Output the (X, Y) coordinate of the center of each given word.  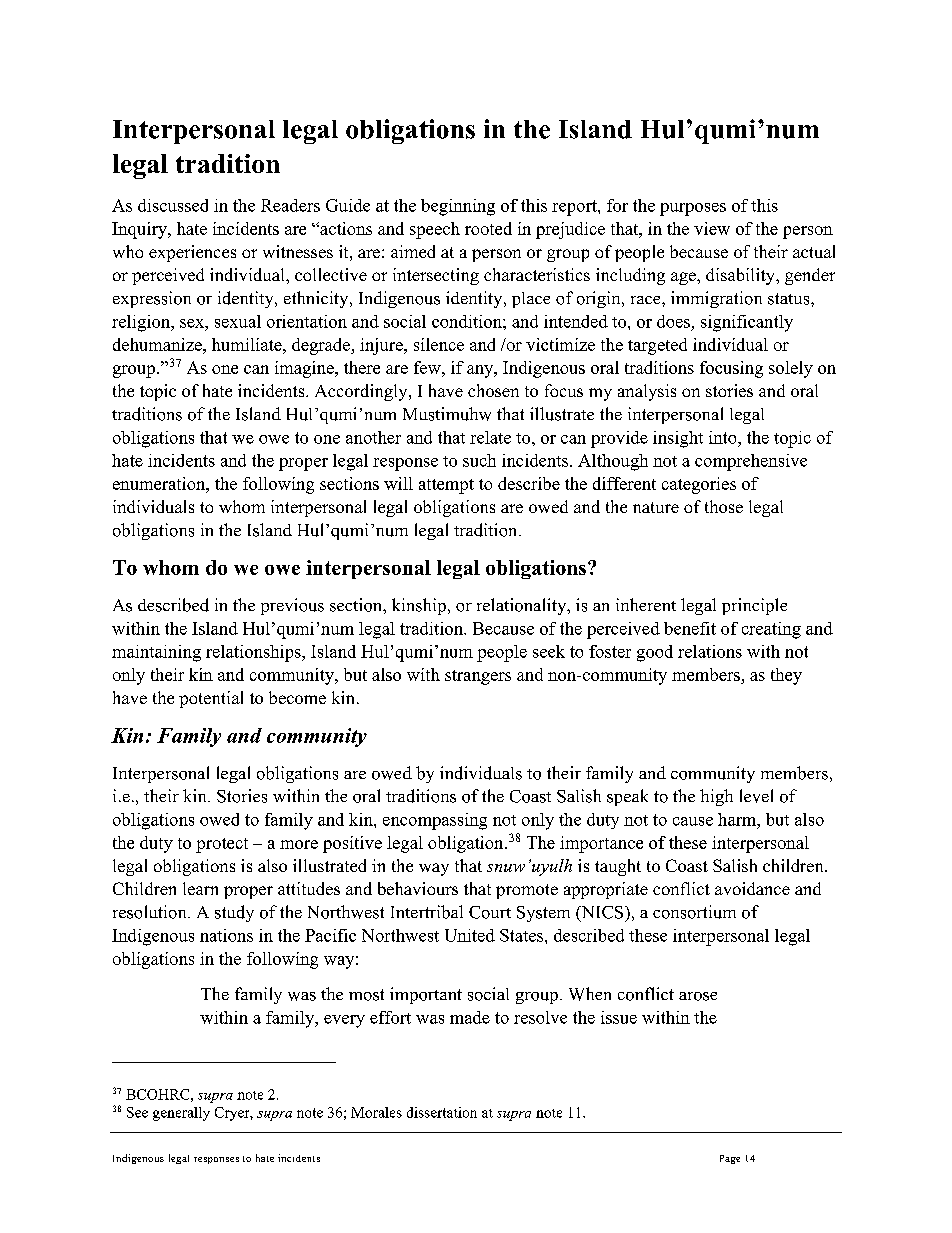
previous (292, 606)
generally (181, 1114)
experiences (192, 253)
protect (222, 845)
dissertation (442, 1112)
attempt (446, 486)
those (724, 506)
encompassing (435, 821)
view (712, 228)
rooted (488, 228)
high (716, 797)
